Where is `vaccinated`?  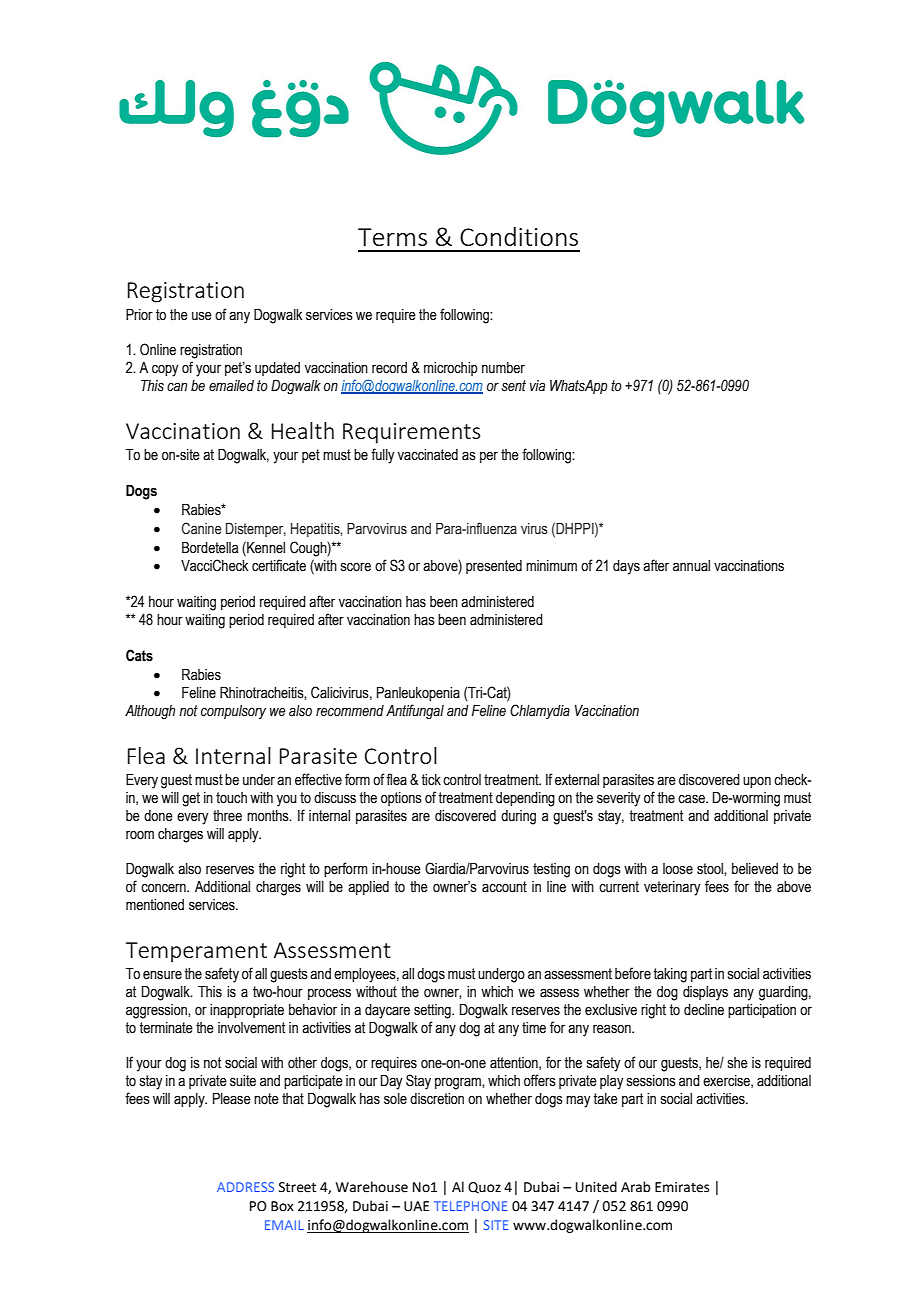
vaccinated is located at coordinates (428, 455).
